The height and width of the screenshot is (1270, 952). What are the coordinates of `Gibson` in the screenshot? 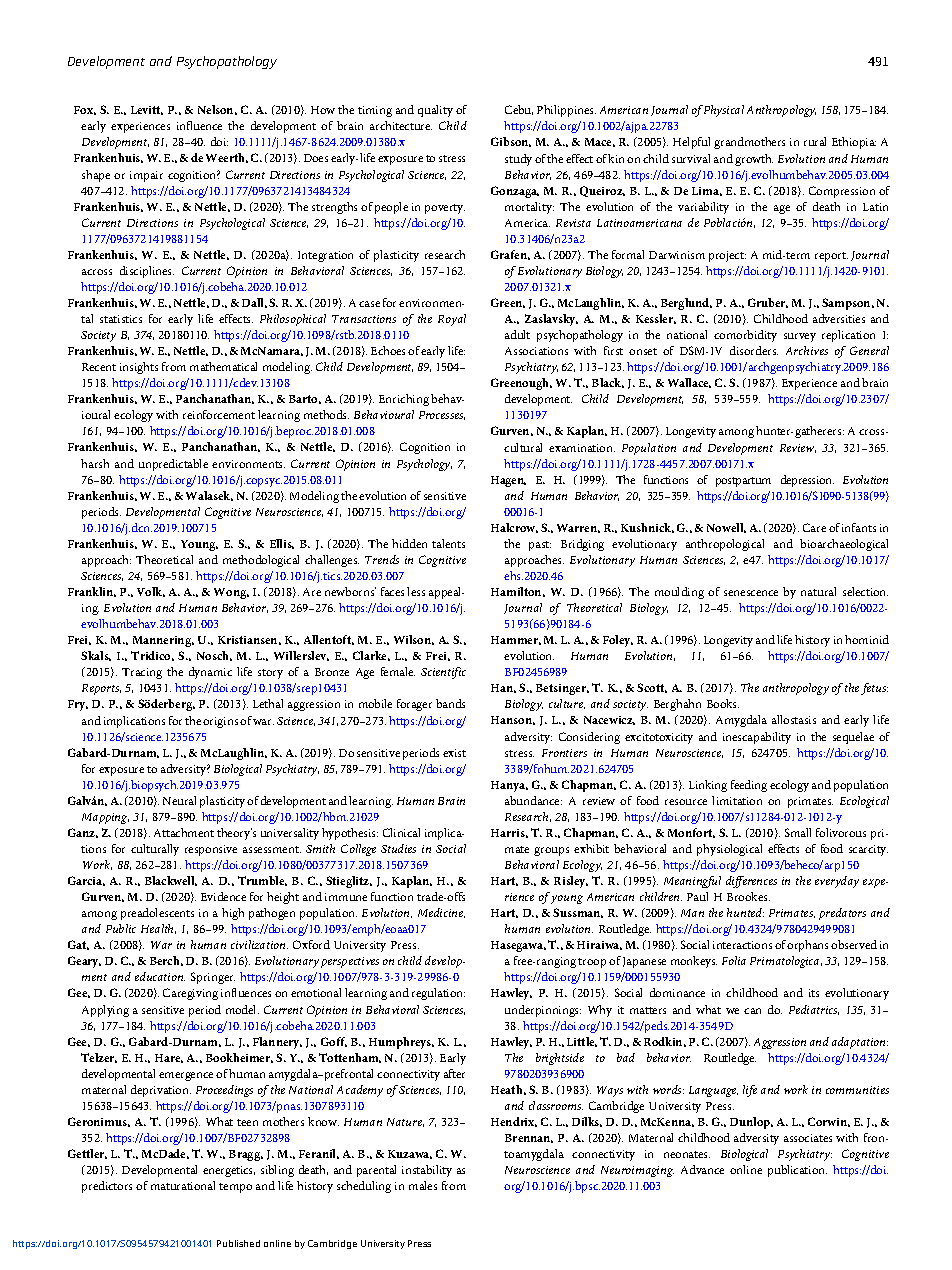 It's located at (511, 142).
